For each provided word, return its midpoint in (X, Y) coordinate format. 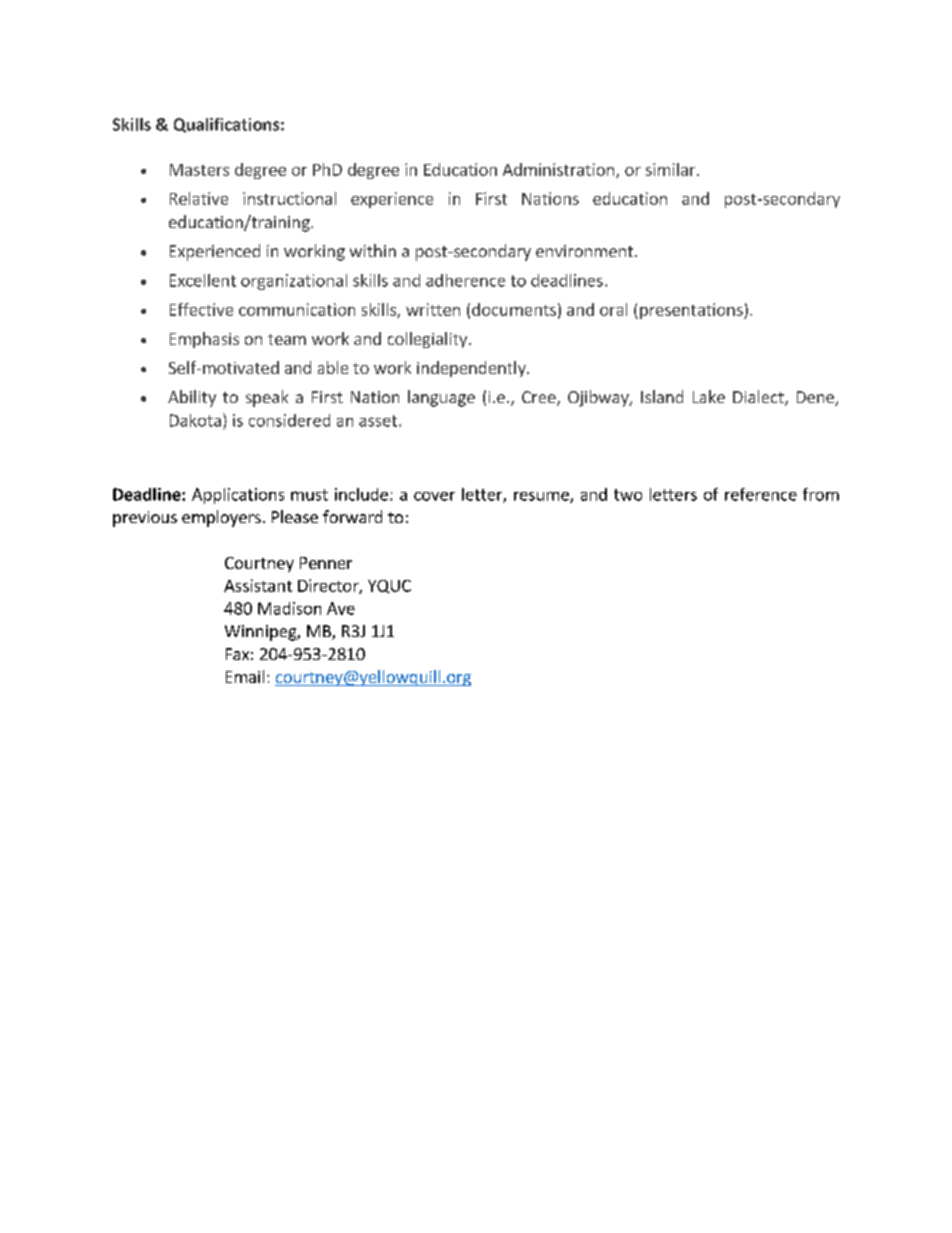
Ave (341, 608)
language (441, 398)
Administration (558, 169)
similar (672, 169)
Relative (199, 198)
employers (221, 518)
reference (761, 494)
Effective (201, 309)
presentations (692, 311)
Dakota (195, 420)
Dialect (759, 398)
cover (434, 496)
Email (245, 676)
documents (514, 309)
